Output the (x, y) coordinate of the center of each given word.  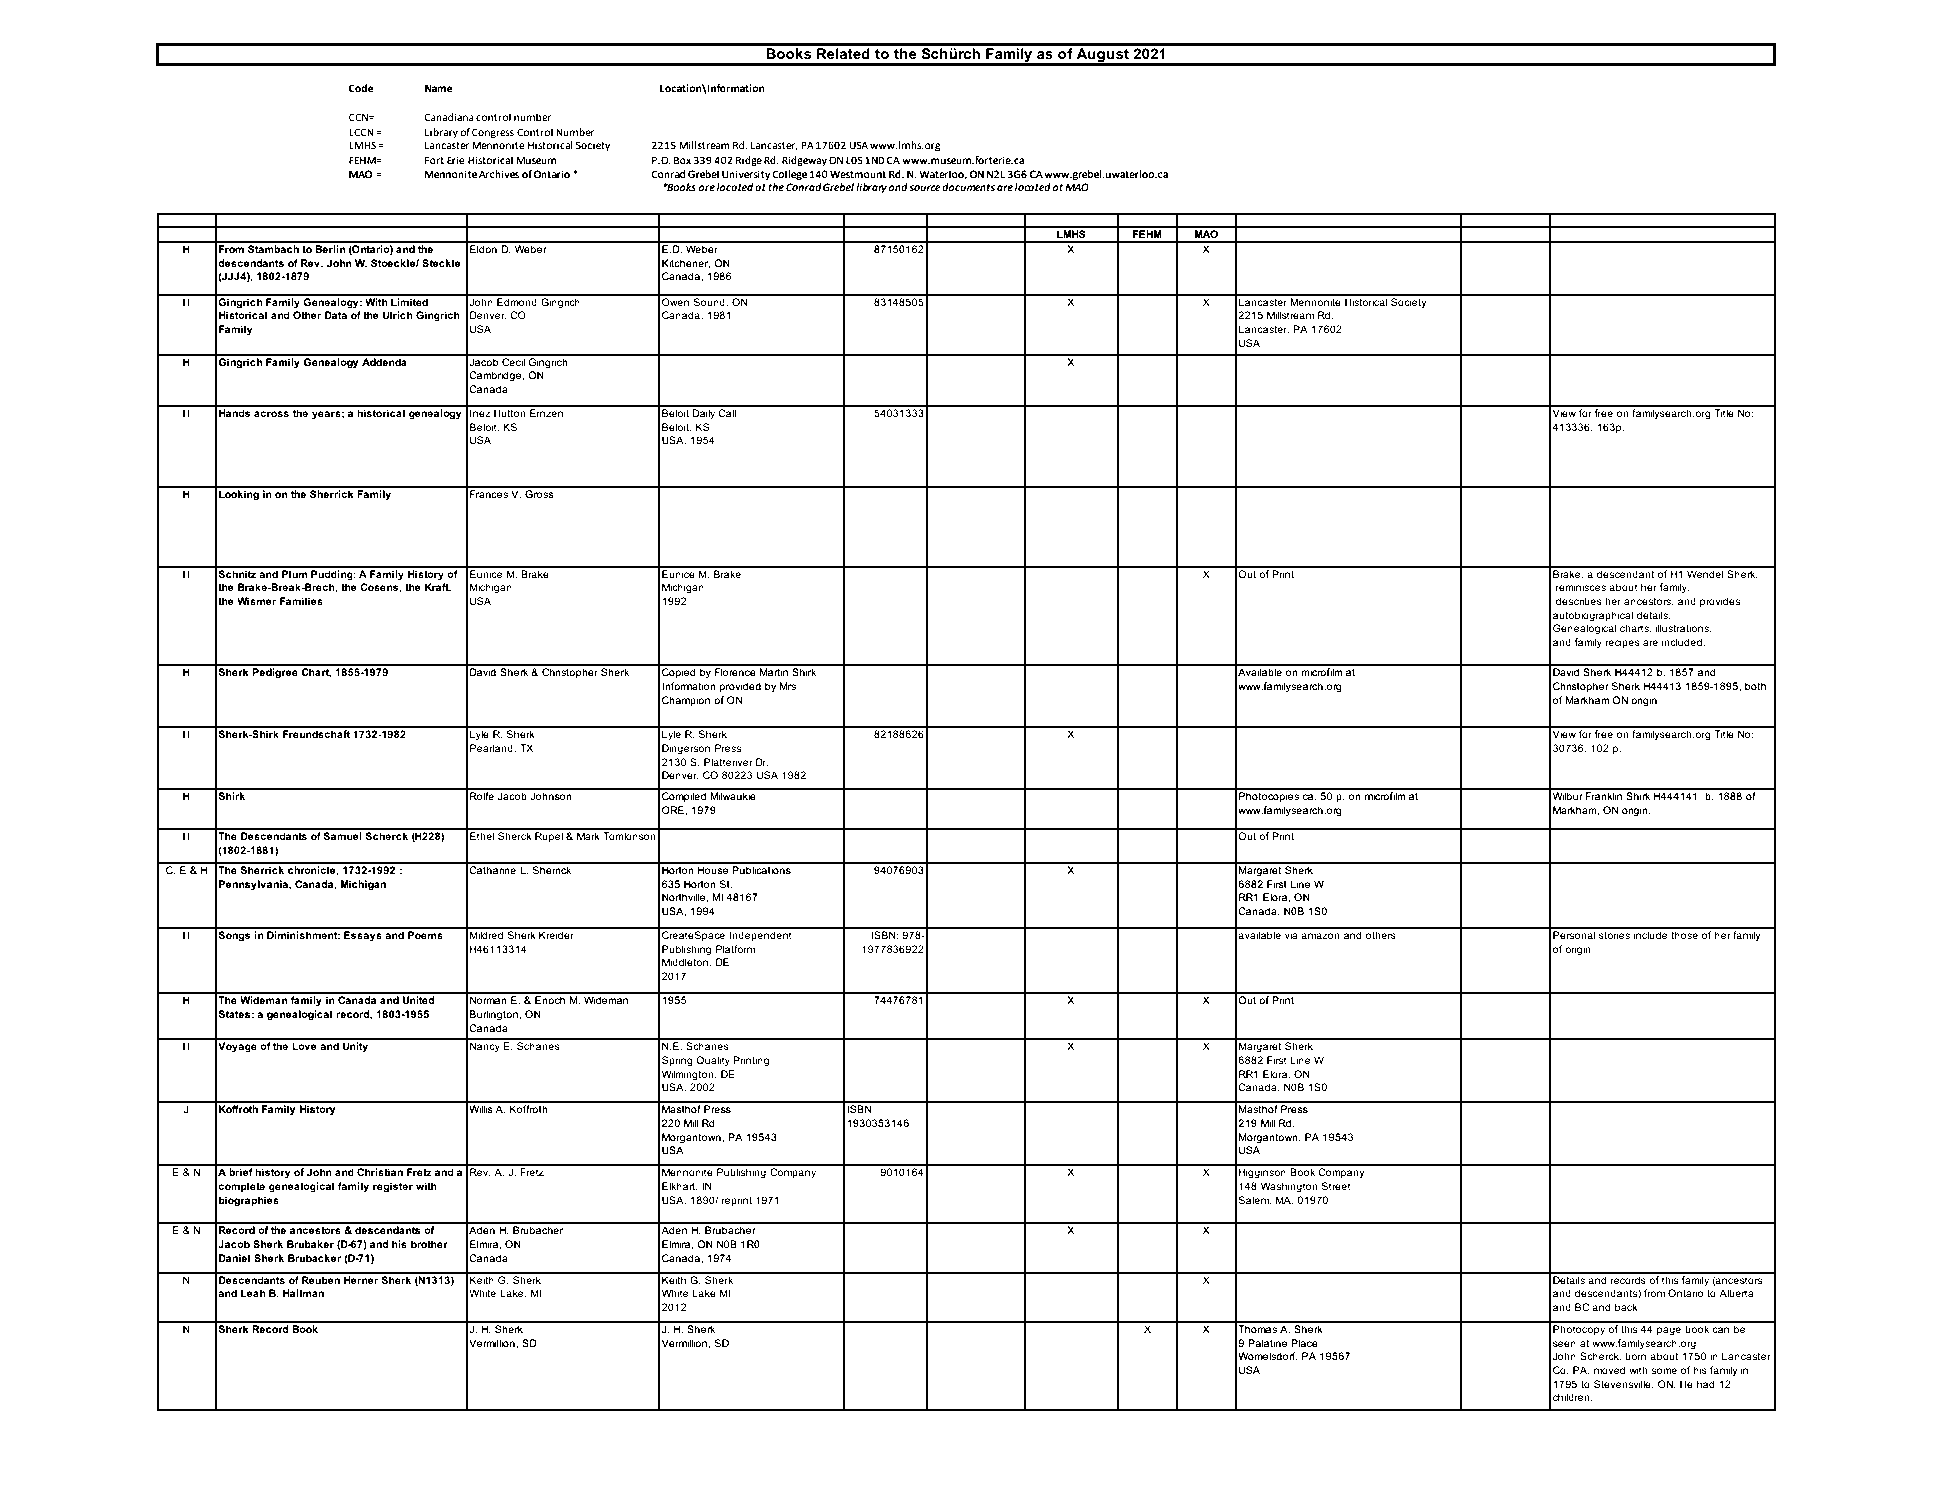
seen (1564, 1344)
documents (968, 187)
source (925, 188)
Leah (253, 1293)
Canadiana (449, 117)
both (1755, 686)
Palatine (1267, 1343)
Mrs (788, 686)
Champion (686, 701)
